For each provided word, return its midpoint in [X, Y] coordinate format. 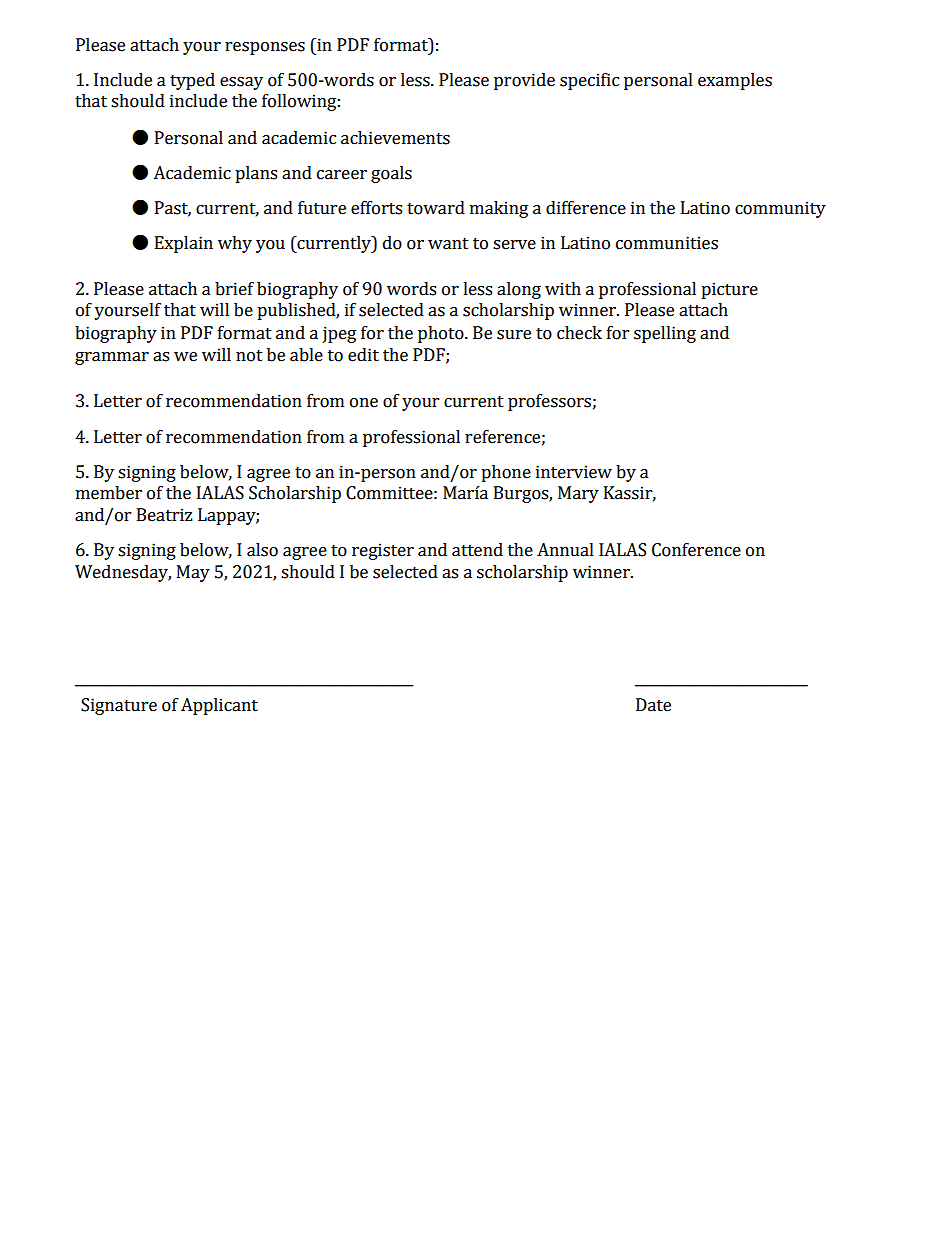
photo [442, 334]
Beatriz [165, 515]
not [249, 356]
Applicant [219, 706]
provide [524, 81]
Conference [696, 550]
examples [735, 81]
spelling [665, 334]
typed [192, 81]
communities [667, 243]
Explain [184, 244]
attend [477, 550]
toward [436, 208]
